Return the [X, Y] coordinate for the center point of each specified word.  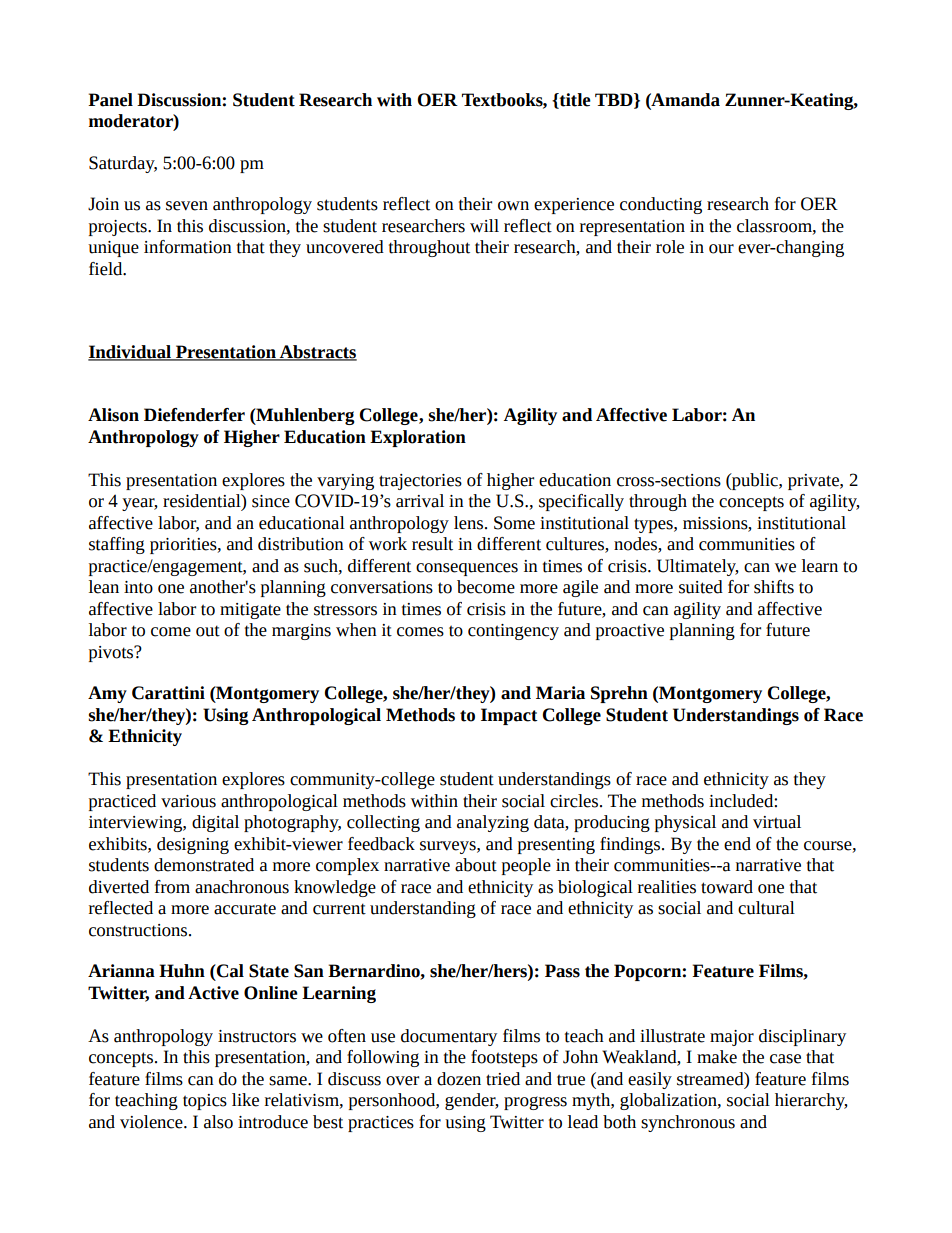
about [476, 865]
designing [193, 845]
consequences [467, 569]
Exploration [418, 438]
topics [205, 1102]
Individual [131, 353]
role [670, 247]
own [513, 206]
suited [701, 587]
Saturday [123, 164]
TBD [615, 100]
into [138, 587]
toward [727, 887]
